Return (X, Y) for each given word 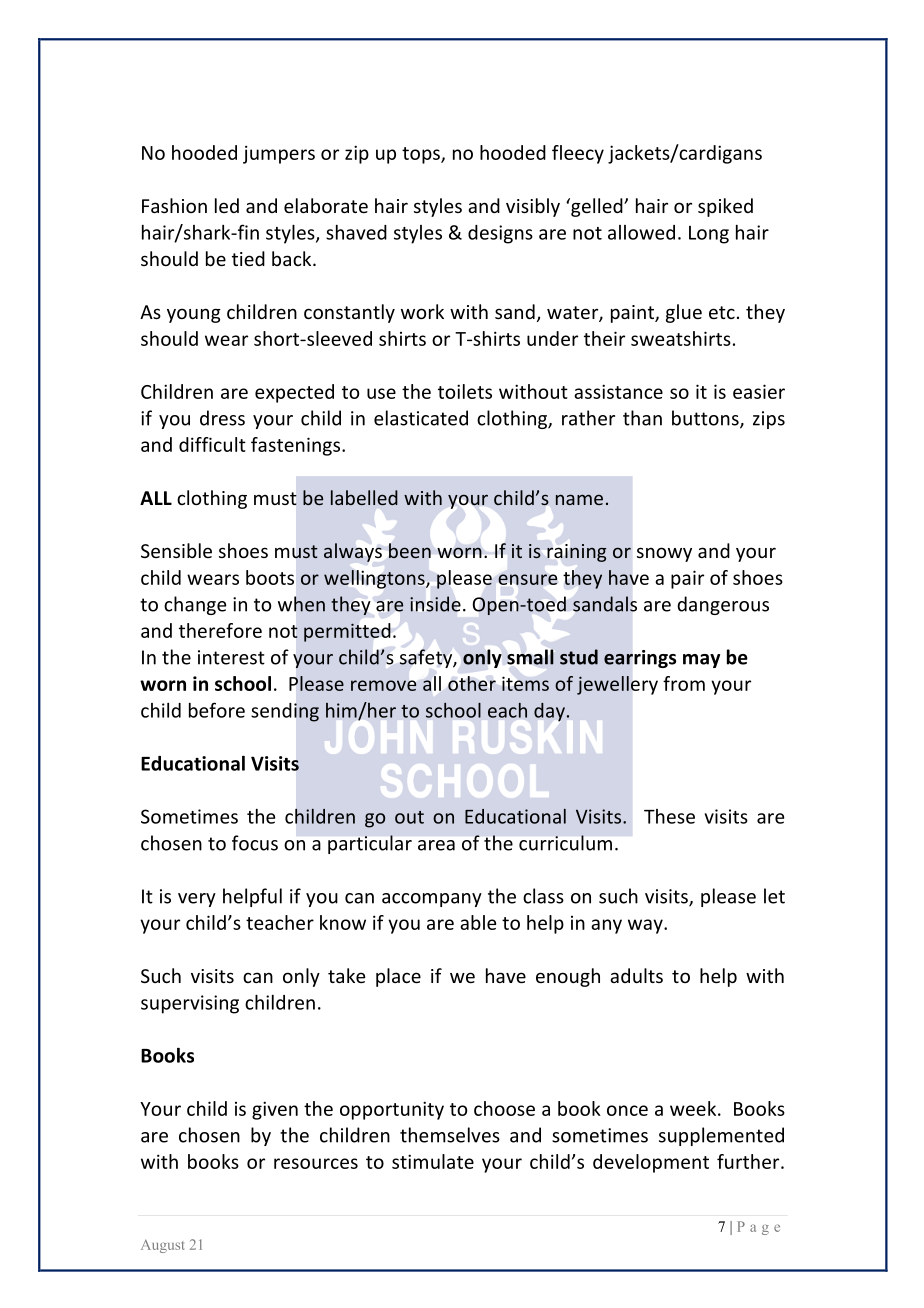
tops (422, 155)
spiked (725, 207)
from (684, 683)
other (472, 683)
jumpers (279, 154)
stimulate (433, 1161)
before (217, 710)
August (162, 1246)
